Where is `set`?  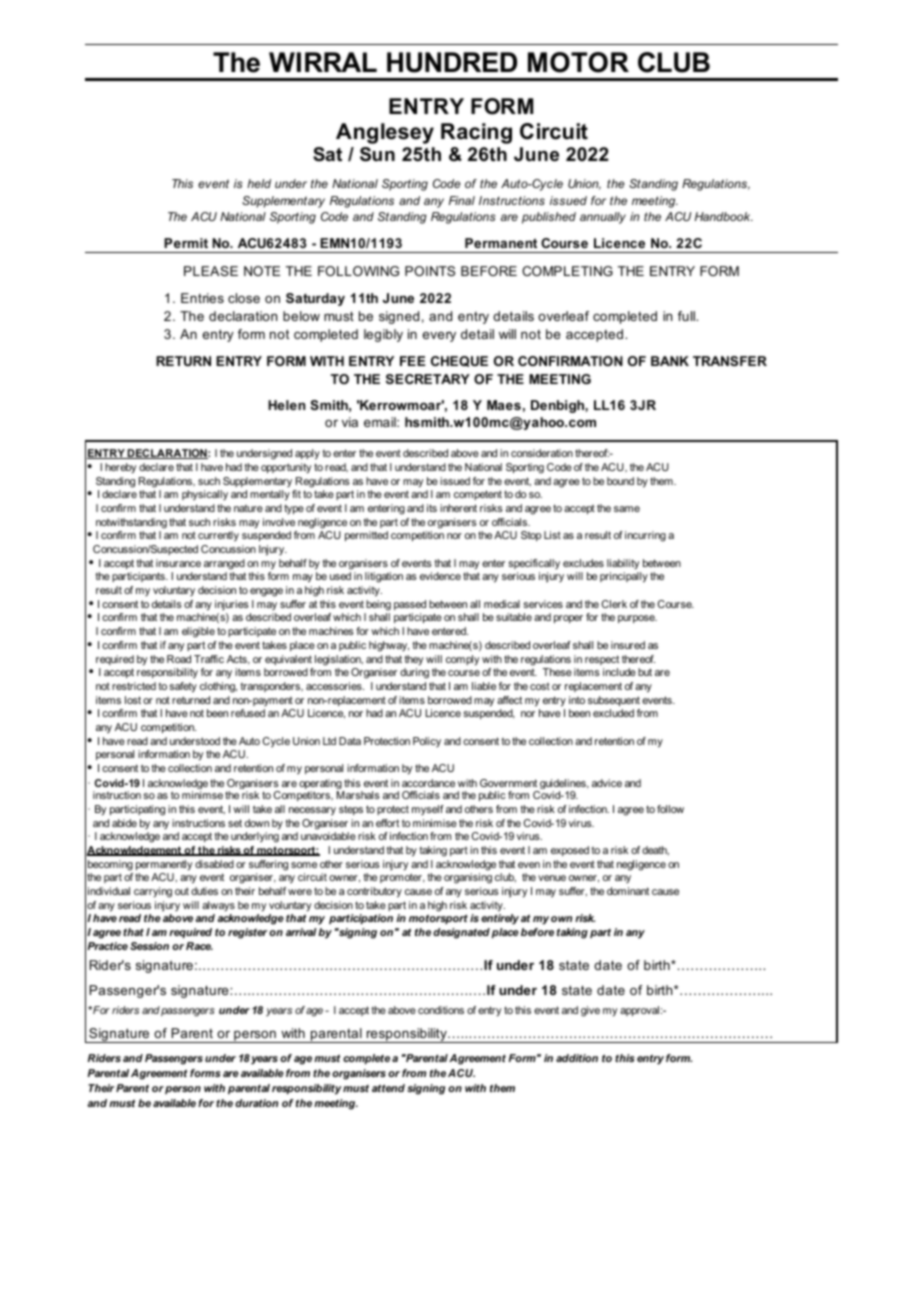
set is located at coordinates (235, 823).
